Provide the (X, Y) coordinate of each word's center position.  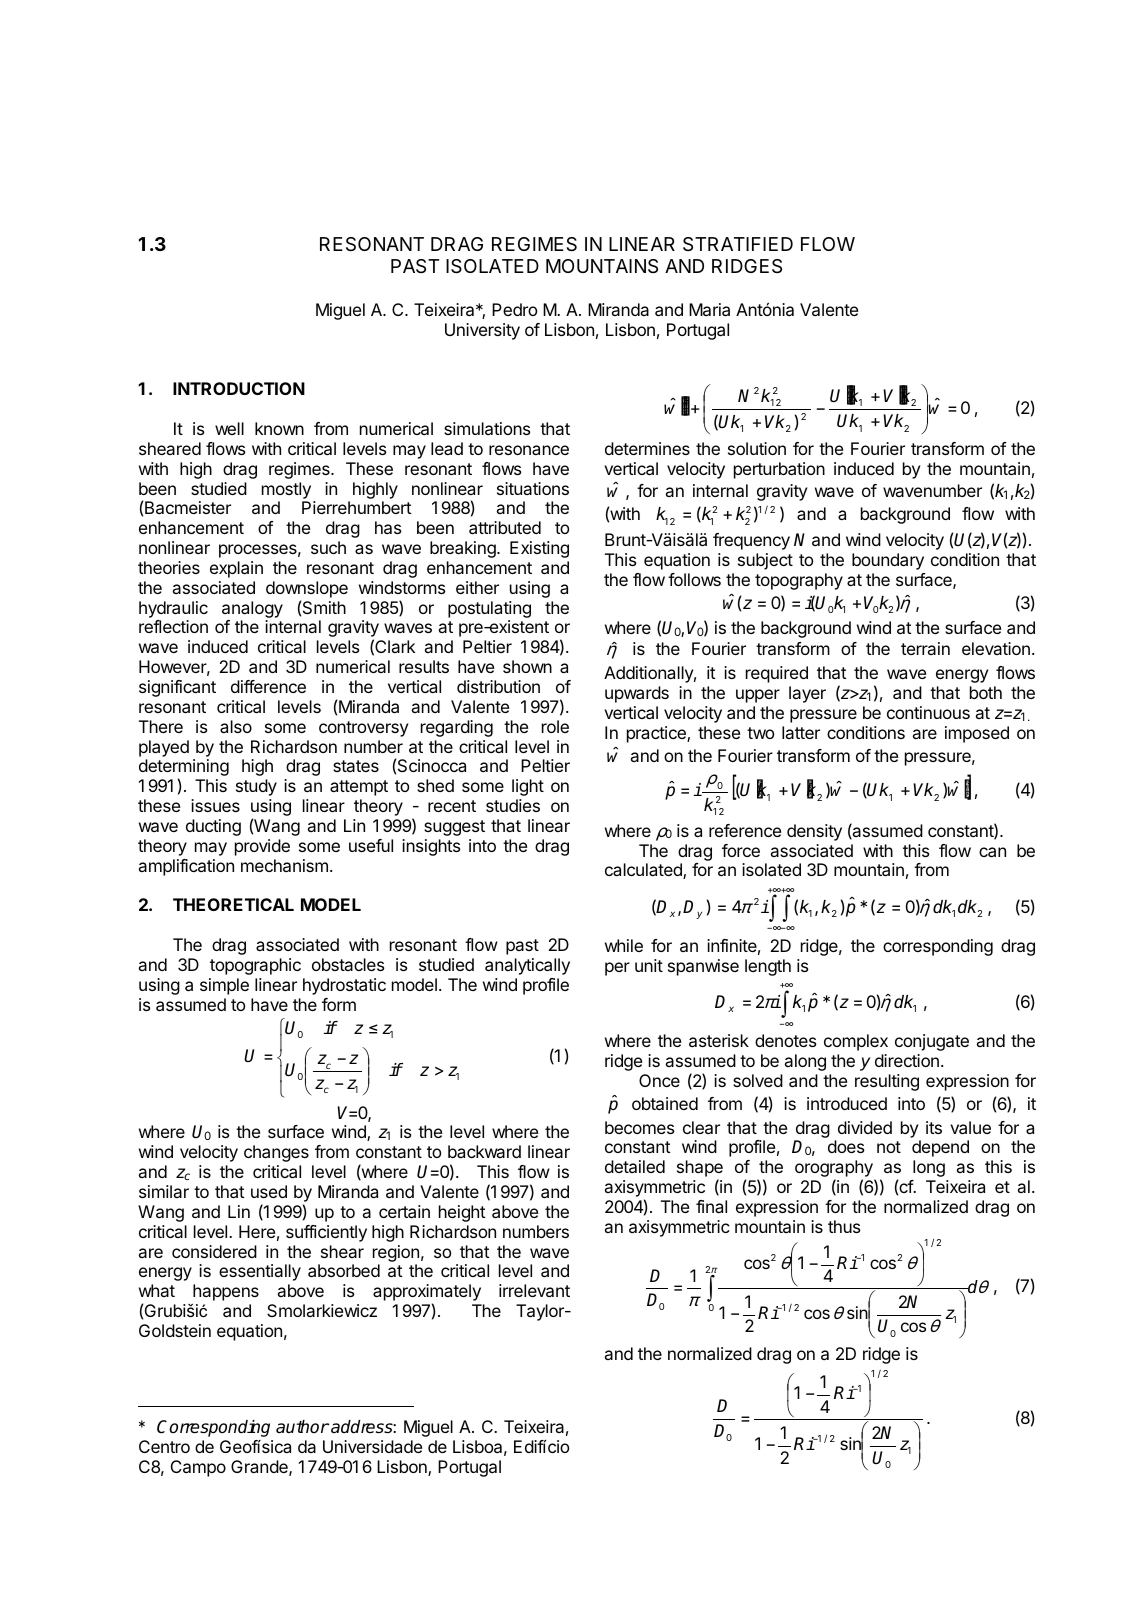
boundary (888, 561)
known (279, 428)
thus (844, 1226)
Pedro (514, 309)
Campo (198, 1468)
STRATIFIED (738, 244)
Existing (539, 549)
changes (276, 1153)
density (814, 832)
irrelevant (534, 1290)
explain (236, 569)
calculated (644, 871)
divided (865, 1127)
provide (262, 847)
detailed (635, 1166)
